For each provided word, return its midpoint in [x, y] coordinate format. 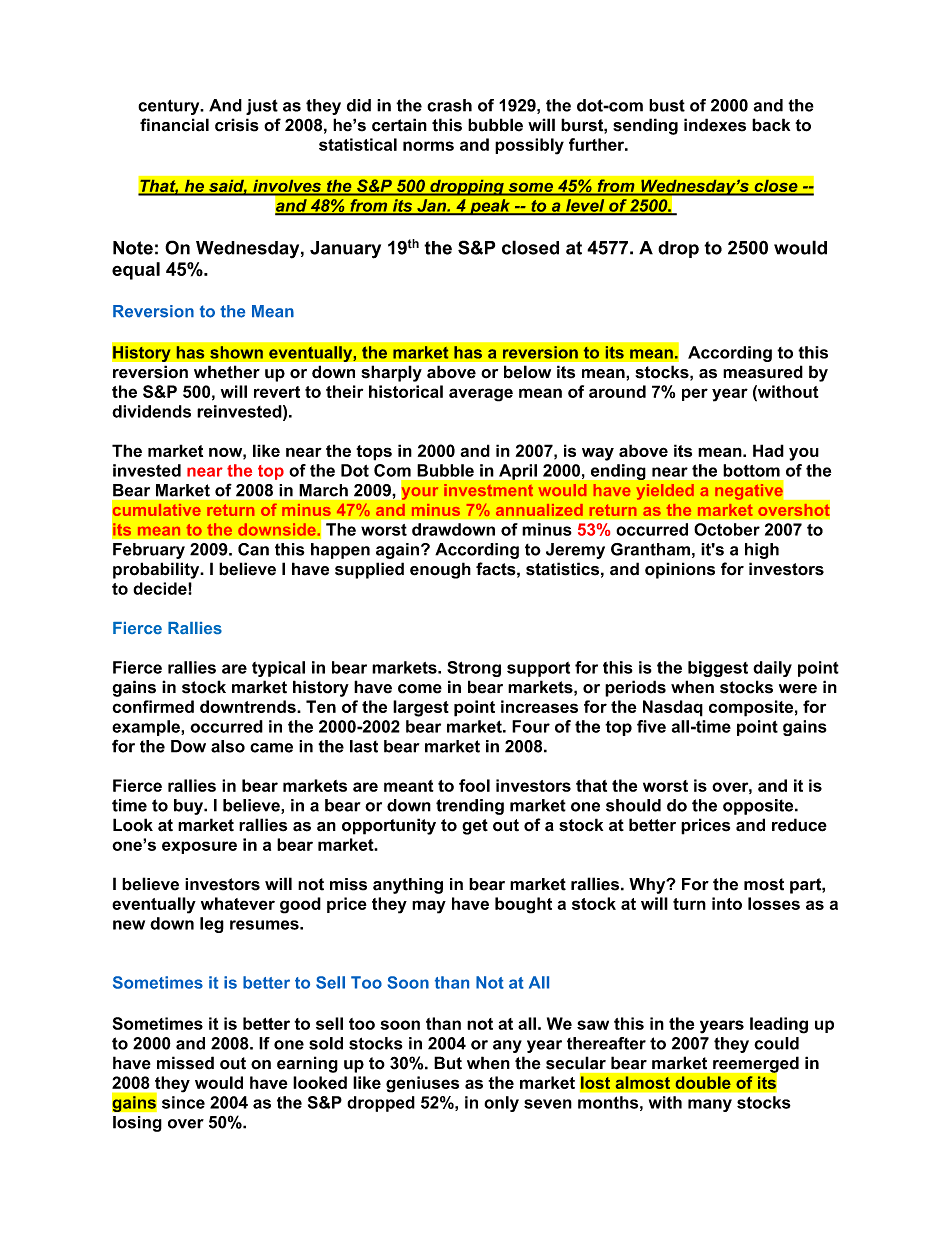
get [475, 827]
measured [763, 372]
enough [440, 570]
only [501, 1104]
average [481, 395]
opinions [680, 570]
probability [157, 570]
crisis [237, 125]
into [727, 903]
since [183, 1102]
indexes [715, 125]
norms [428, 146]
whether [227, 372]
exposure [199, 847]
